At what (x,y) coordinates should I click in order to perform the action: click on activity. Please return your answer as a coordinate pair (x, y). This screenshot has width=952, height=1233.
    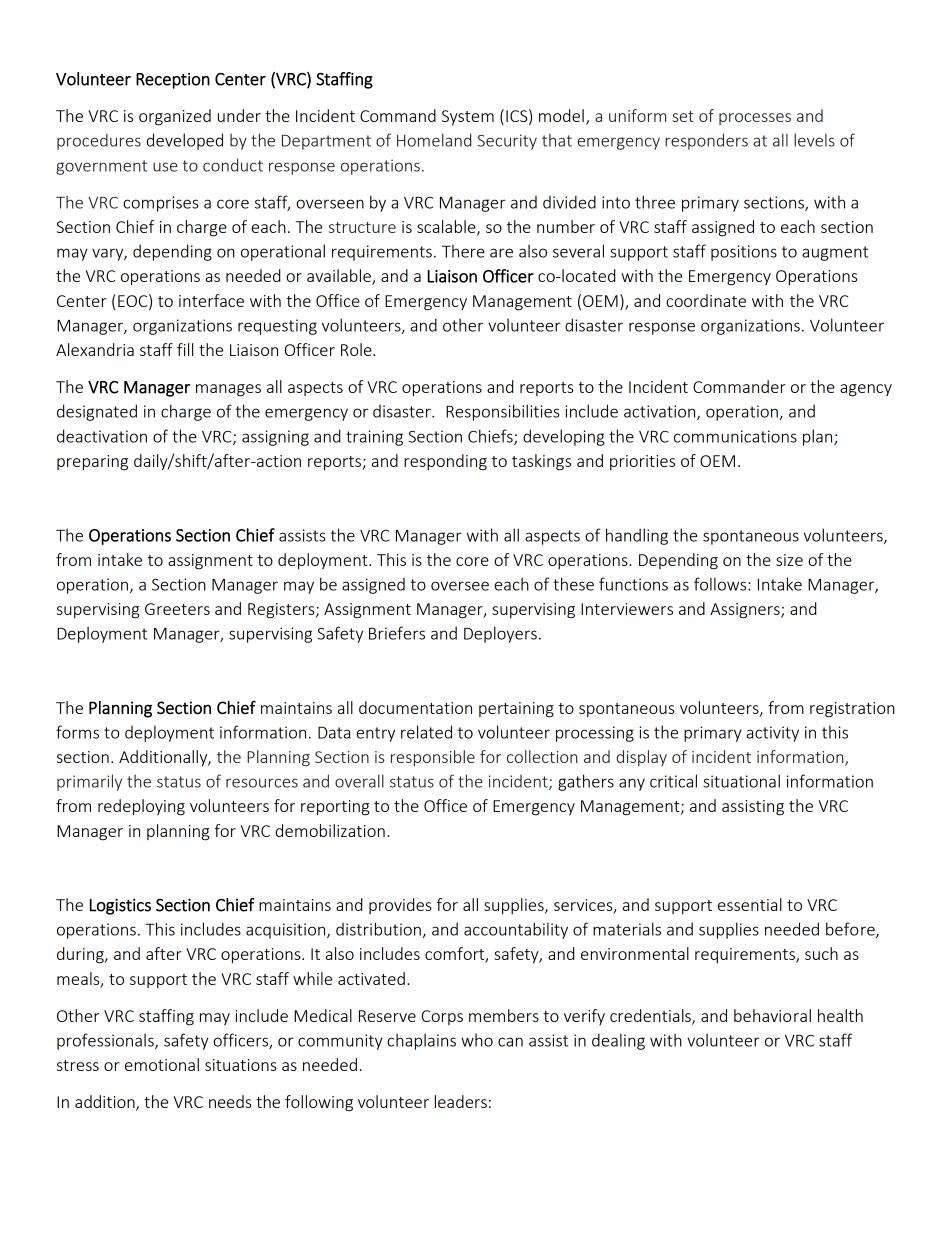
    Looking at the image, I should click on (772, 734).
